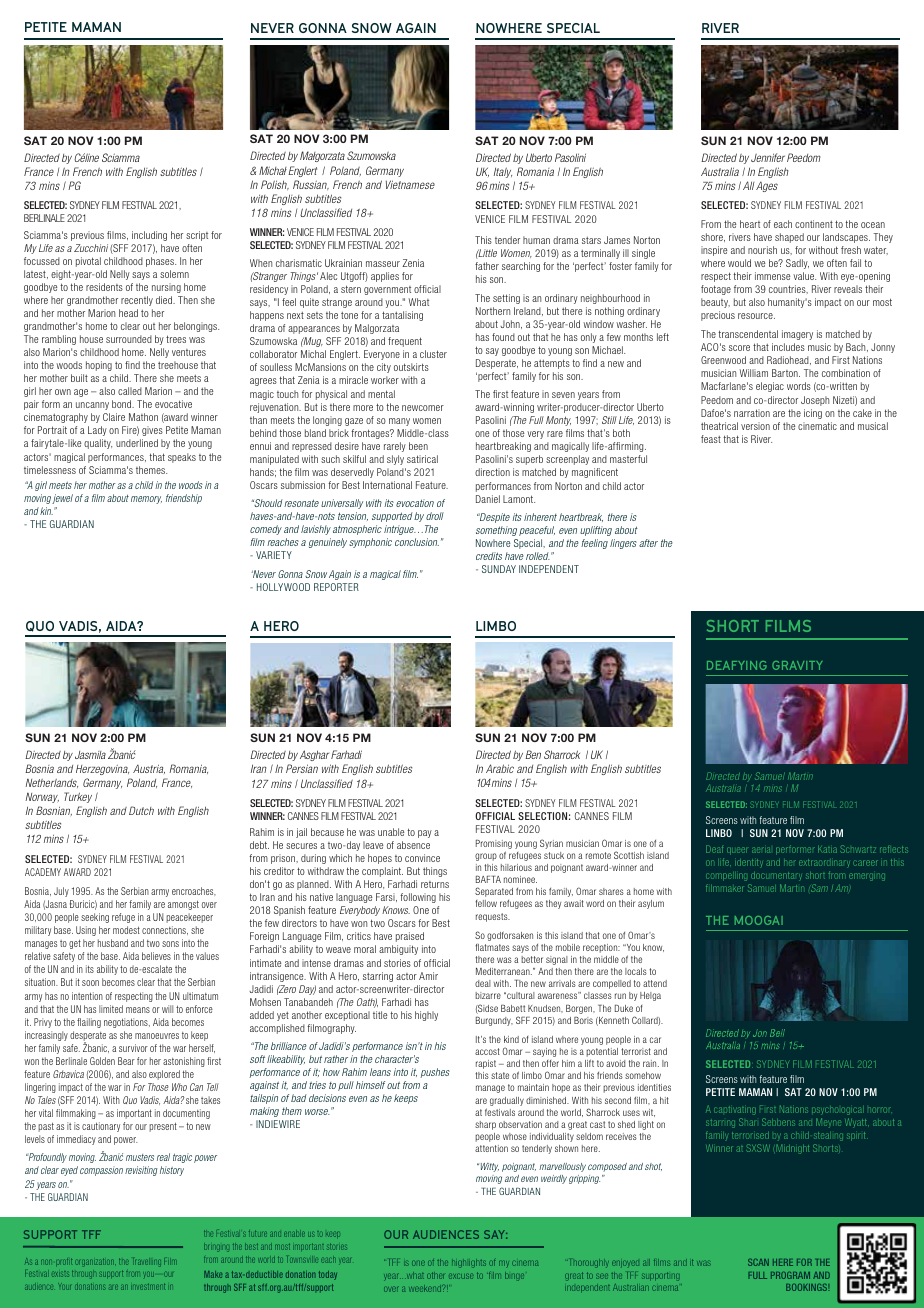  What do you see at coordinates (790, 1275) in the screenshot?
I see `PROGRAM` at bounding box center [790, 1275].
